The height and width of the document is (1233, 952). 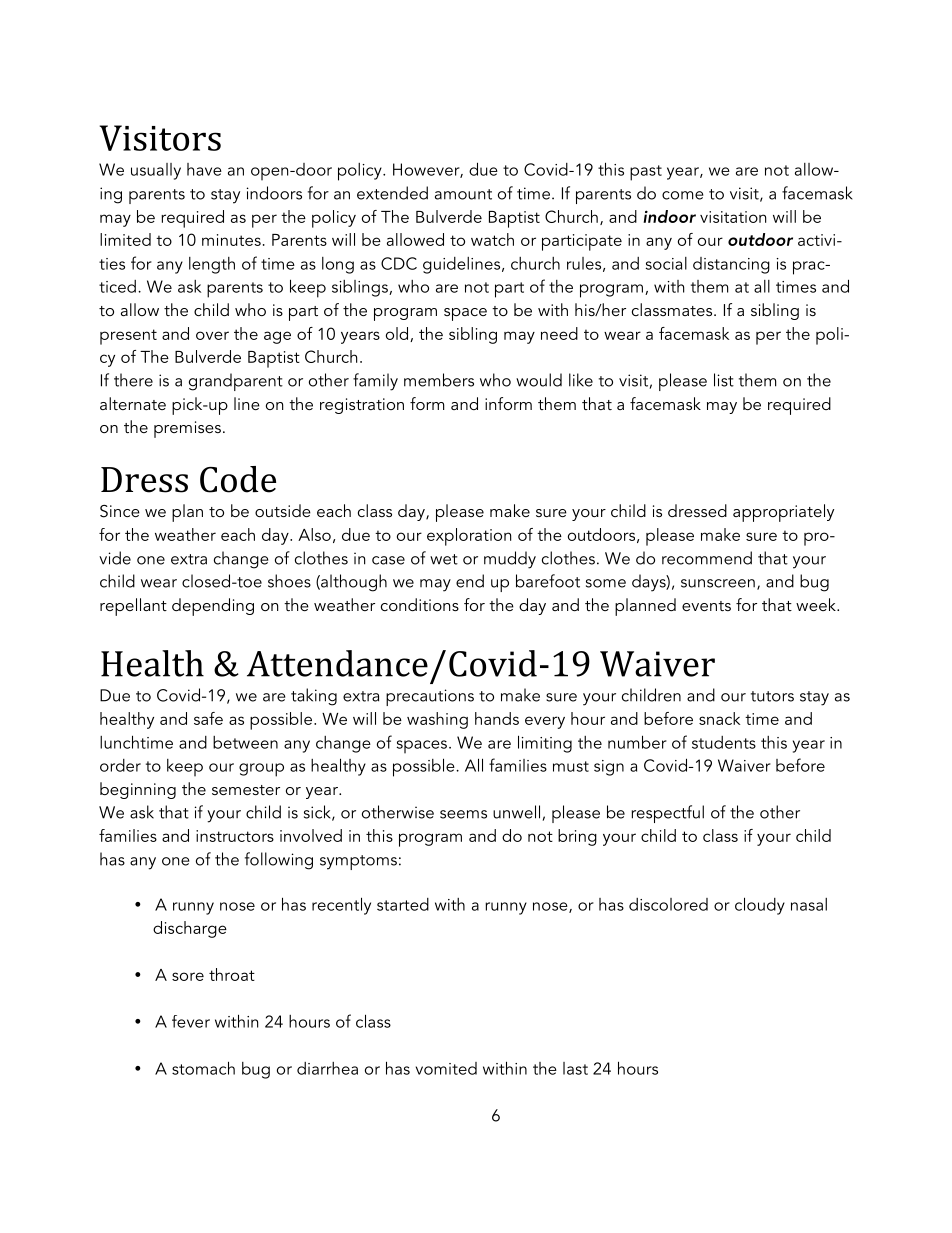 What do you see at coordinates (446, 1068) in the document?
I see `vomited` at bounding box center [446, 1068].
